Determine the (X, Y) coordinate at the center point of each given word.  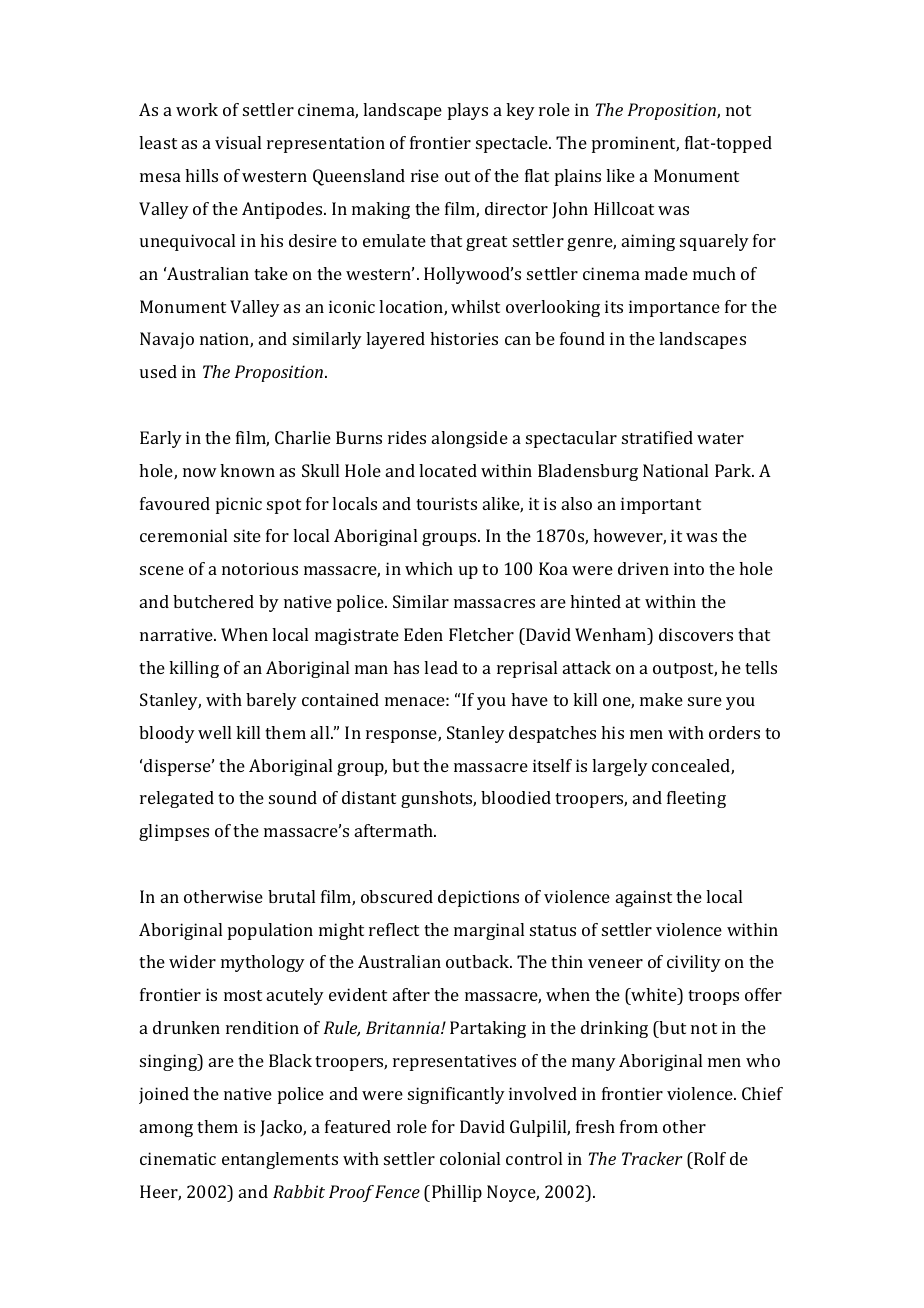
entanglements (280, 1160)
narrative (177, 634)
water (720, 438)
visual (238, 142)
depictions (478, 898)
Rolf (709, 1158)
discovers (696, 634)
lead (441, 667)
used (158, 371)
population (270, 931)
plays (468, 111)
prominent (635, 144)
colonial (470, 1158)
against (644, 898)
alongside (470, 439)
